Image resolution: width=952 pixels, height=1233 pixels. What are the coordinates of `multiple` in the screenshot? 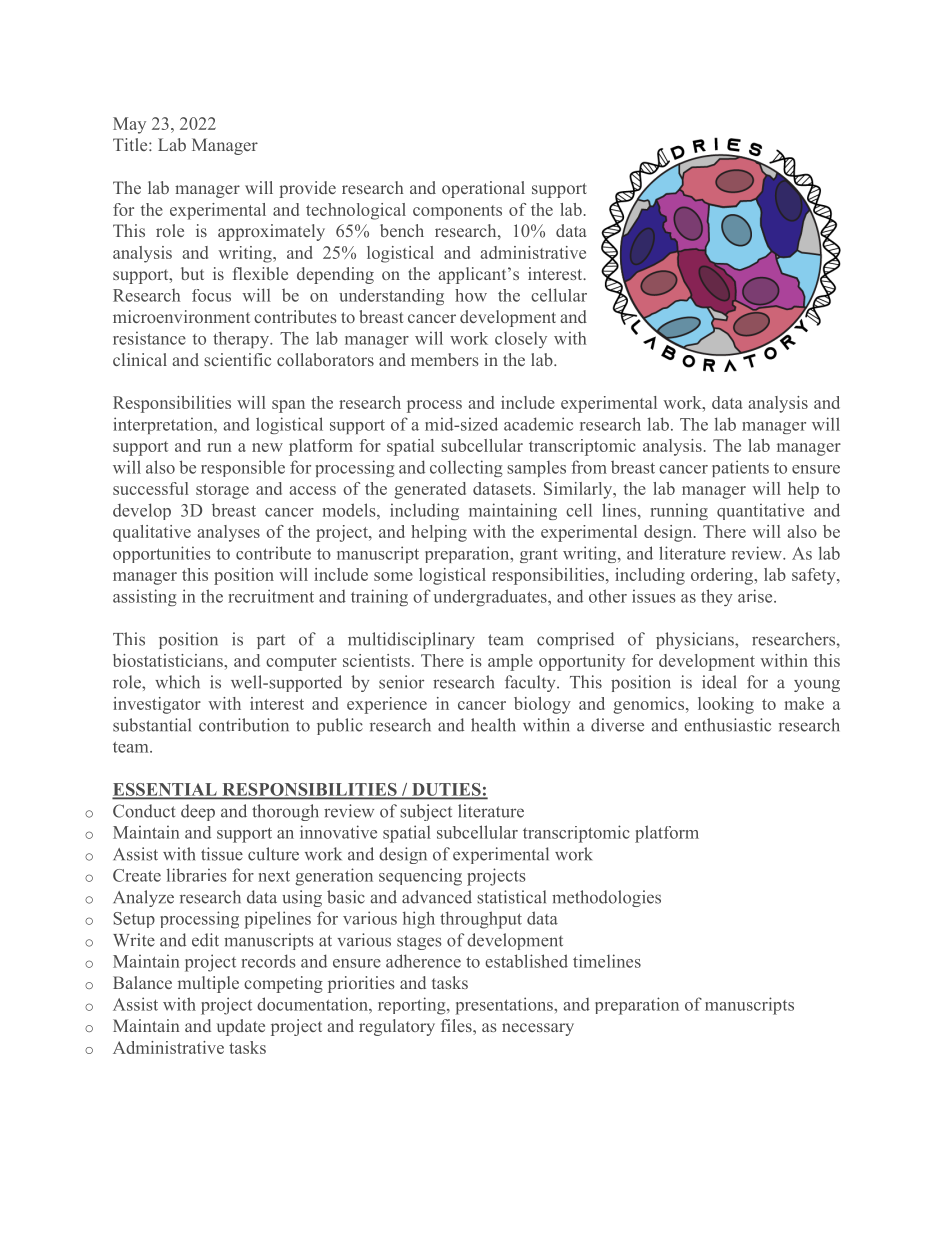 It's located at (208, 984).
